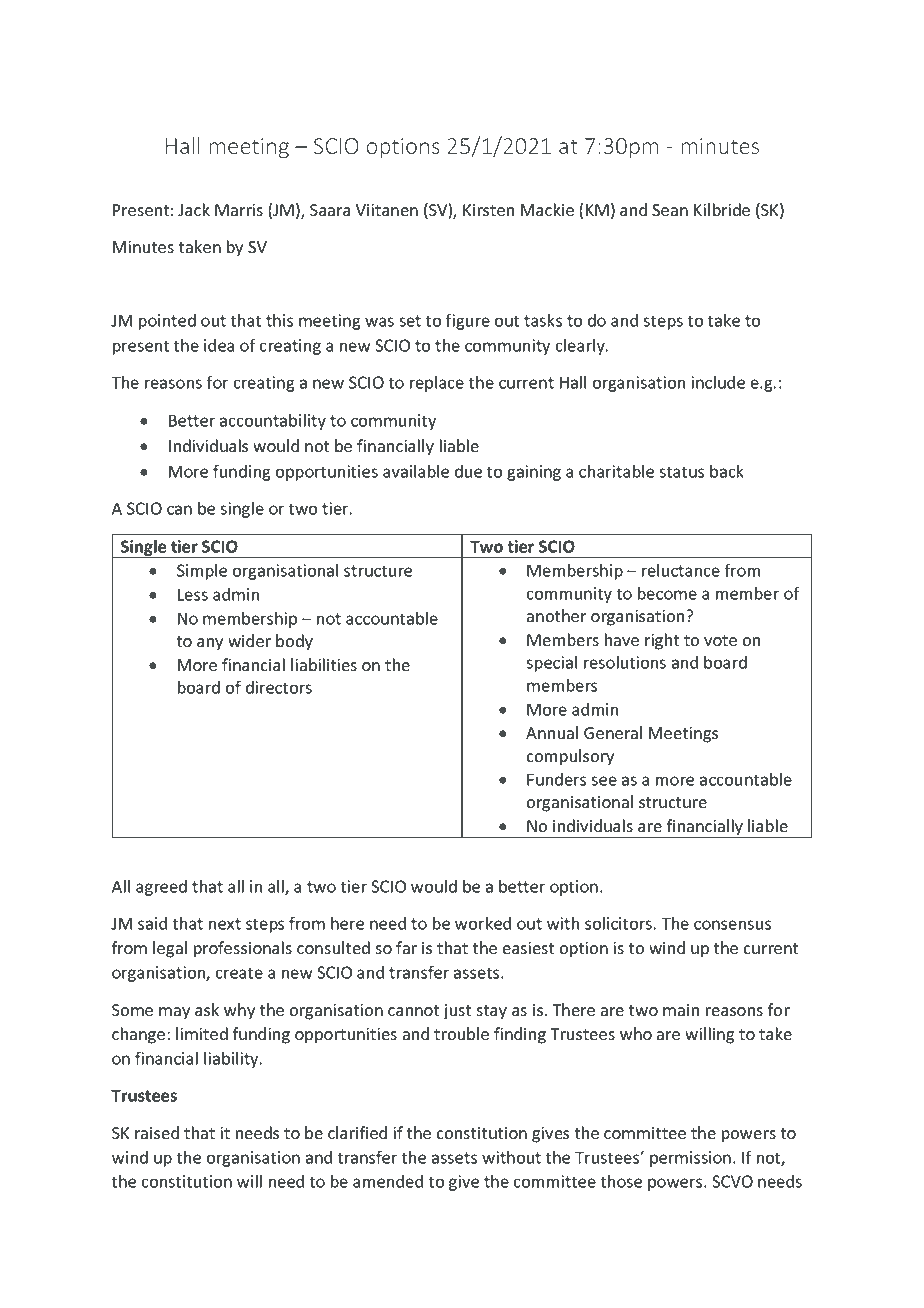 This screenshot has height=1308, width=924. What do you see at coordinates (670, 210) in the screenshot?
I see `Sean` at bounding box center [670, 210].
